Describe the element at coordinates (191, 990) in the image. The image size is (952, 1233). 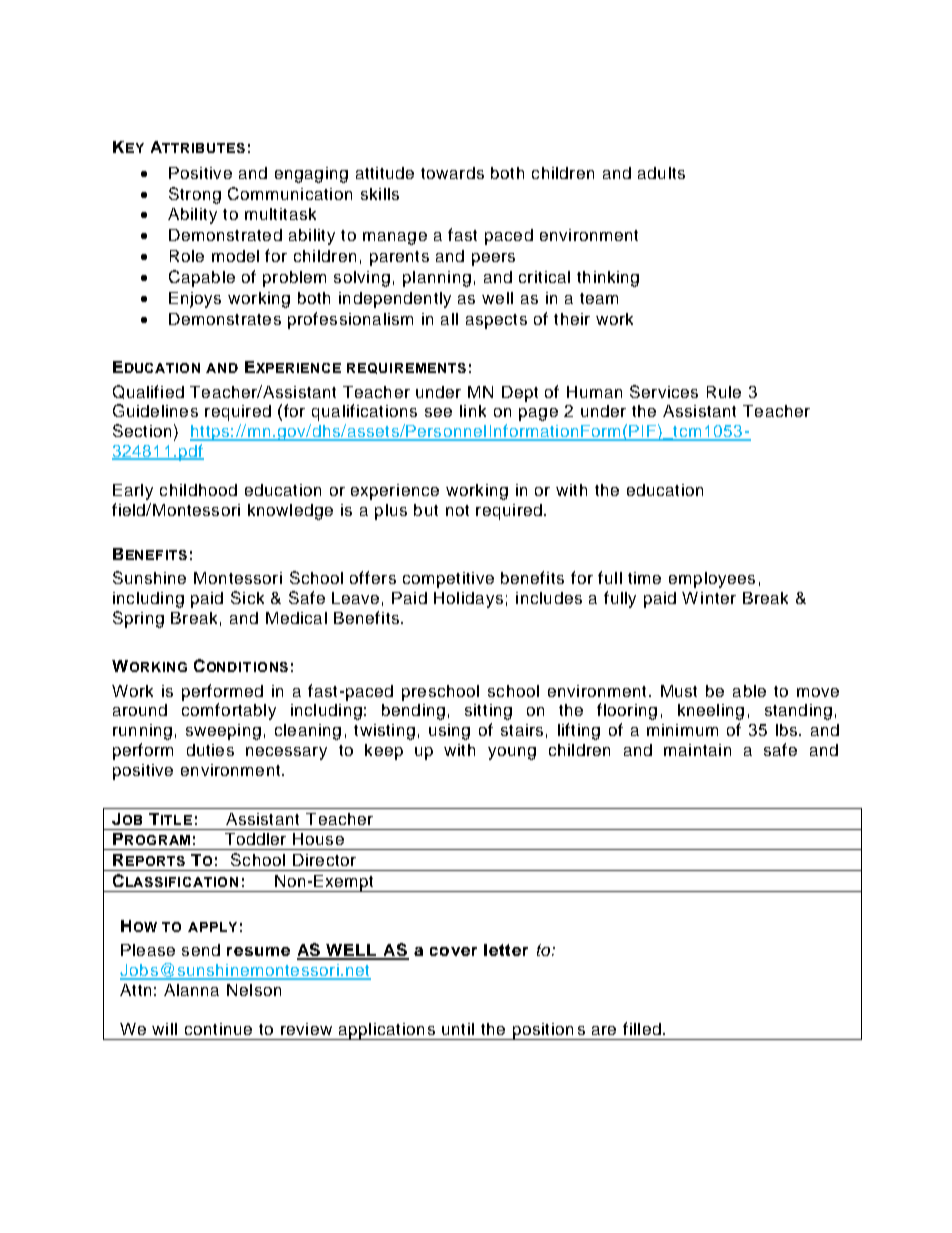
I see `Alanna` at that location.
